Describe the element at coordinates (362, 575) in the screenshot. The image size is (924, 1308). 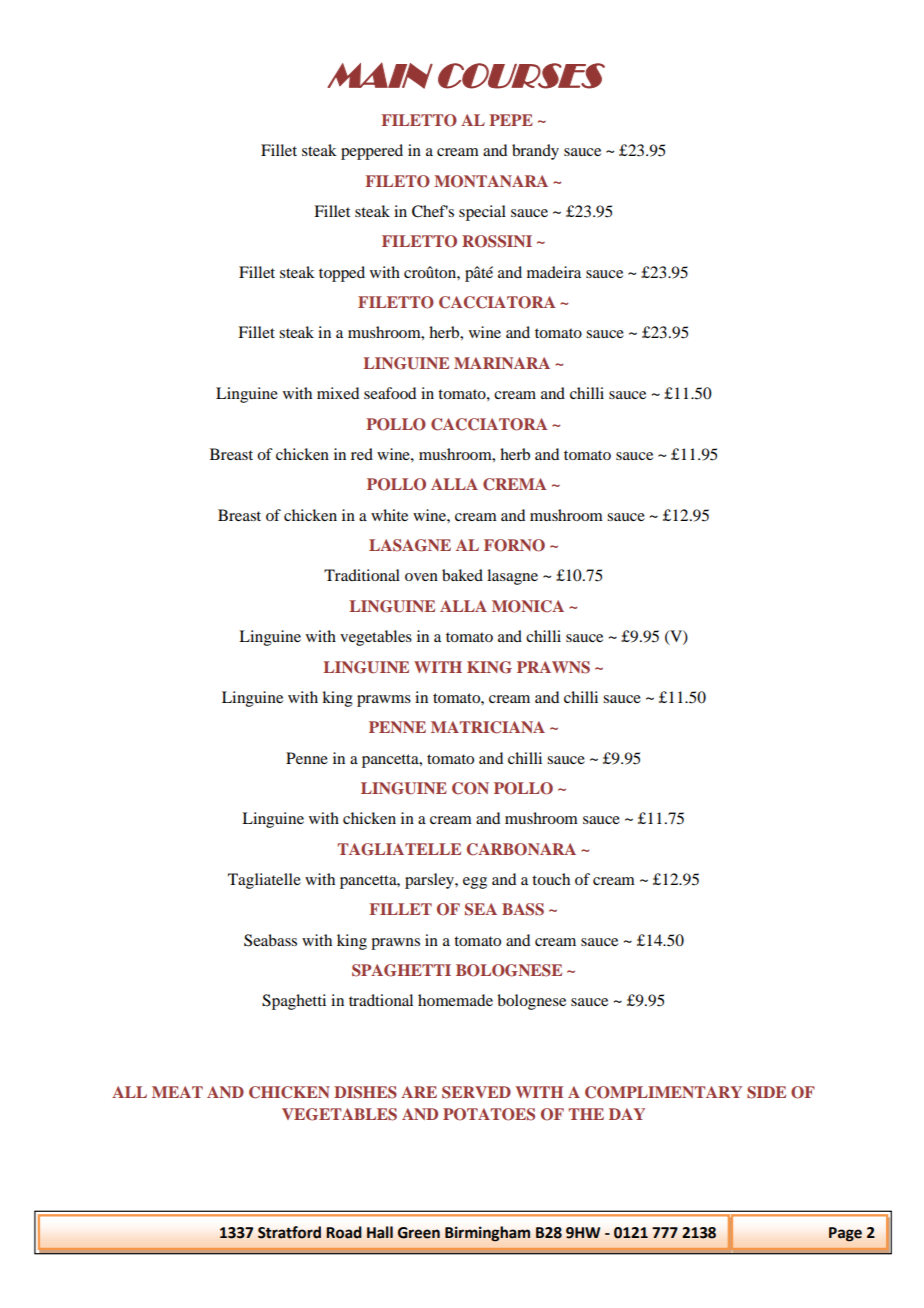
I see `Traditional` at that location.
